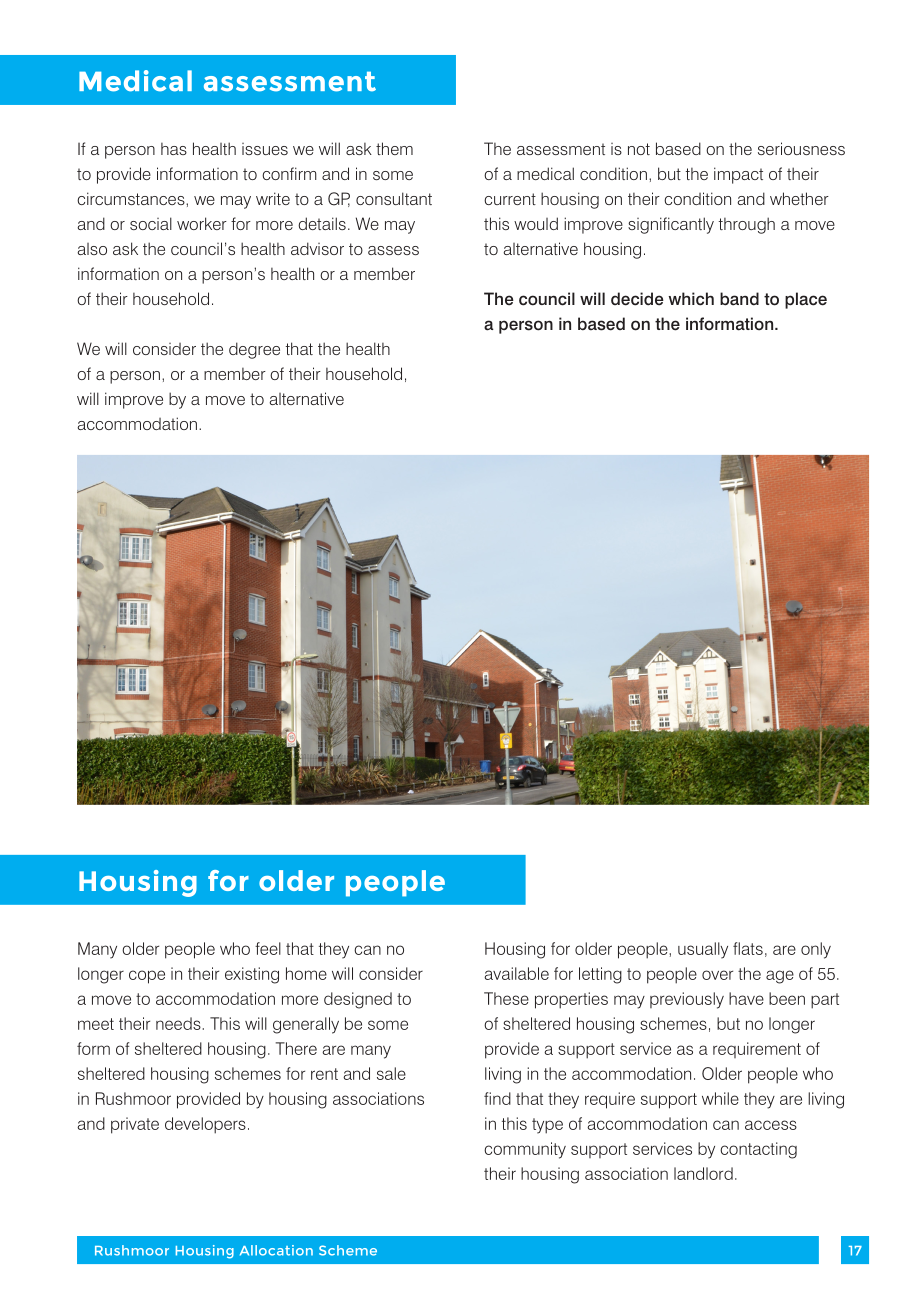  Describe the element at coordinates (525, 1150) in the screenshot. I see `community` at that location.
